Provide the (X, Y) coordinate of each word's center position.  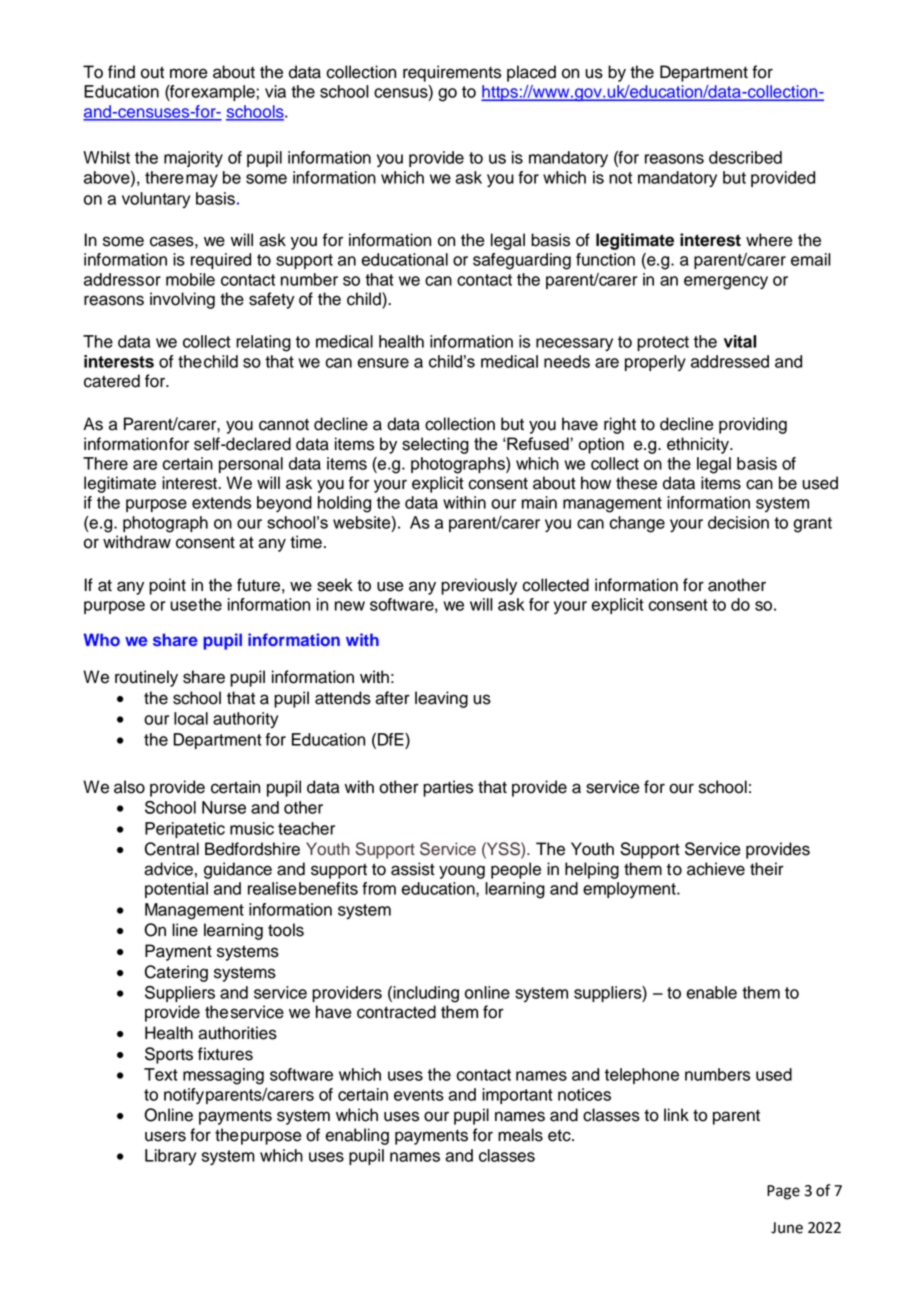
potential (176, 890)
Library (170, 1157)
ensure (383, 363)
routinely (146, 678)
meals (520, 1135)
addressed (730, 361)
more (189, 73)
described (745, 157)
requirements (452, 73)
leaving (441, 699)
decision (738, 522)
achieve (716, 869)
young (462, 872)
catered (112, 381)
